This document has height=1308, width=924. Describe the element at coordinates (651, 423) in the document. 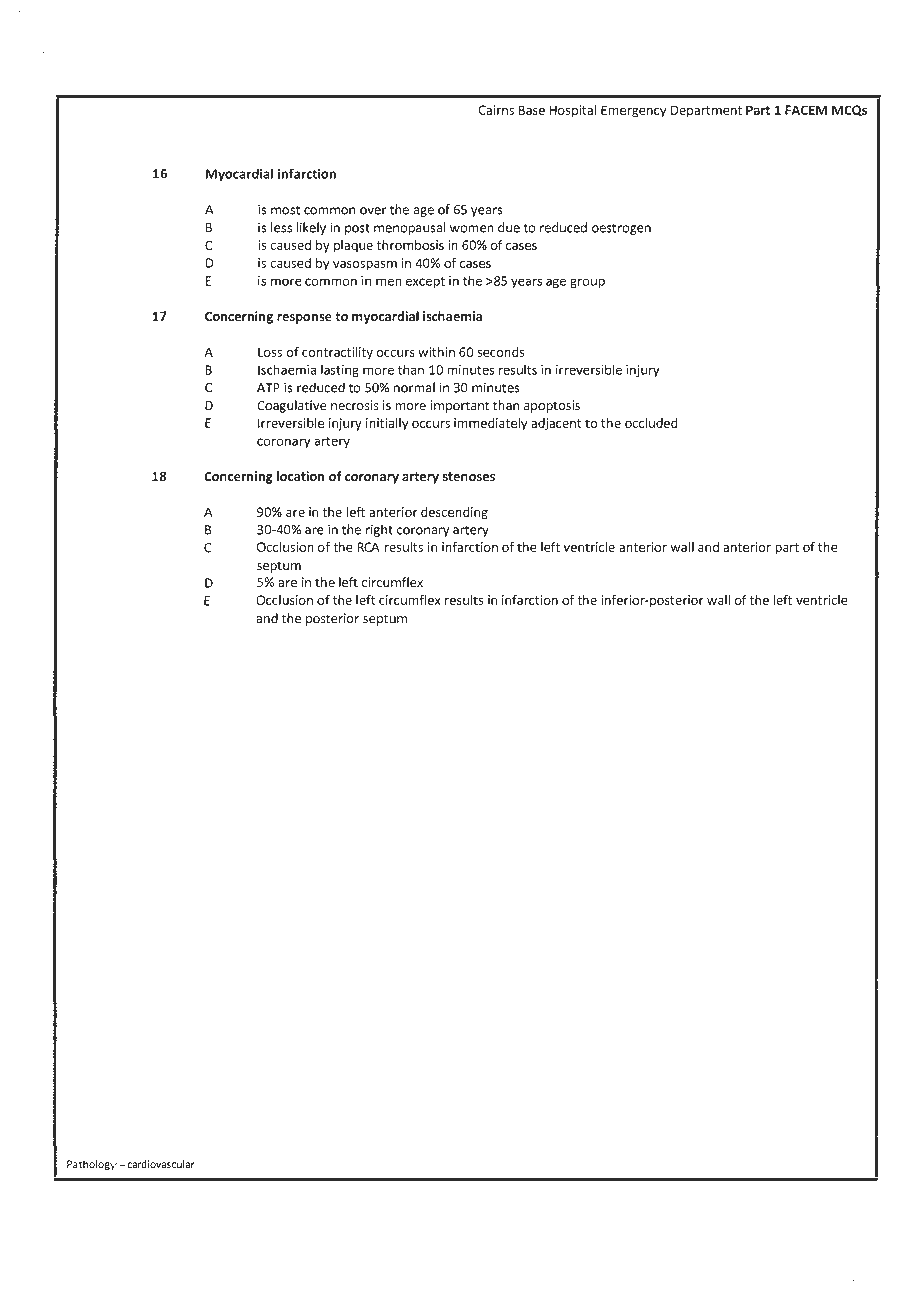

I see `occluded` at that location.
